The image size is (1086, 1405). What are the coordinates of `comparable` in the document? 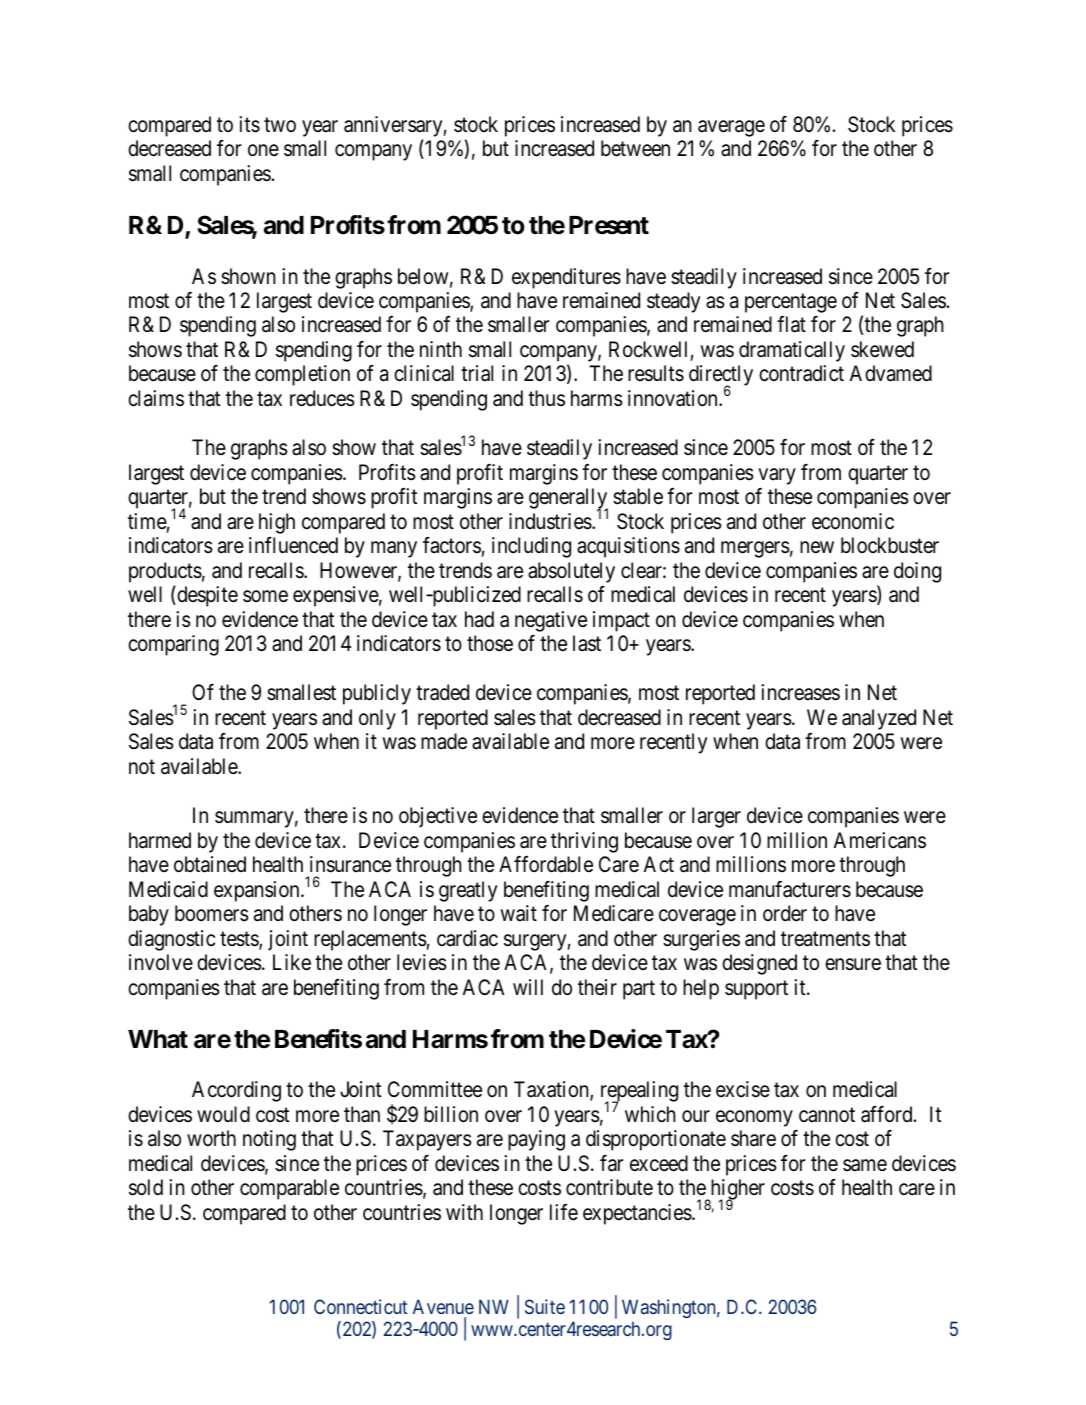 It's located at (289, 1189).
